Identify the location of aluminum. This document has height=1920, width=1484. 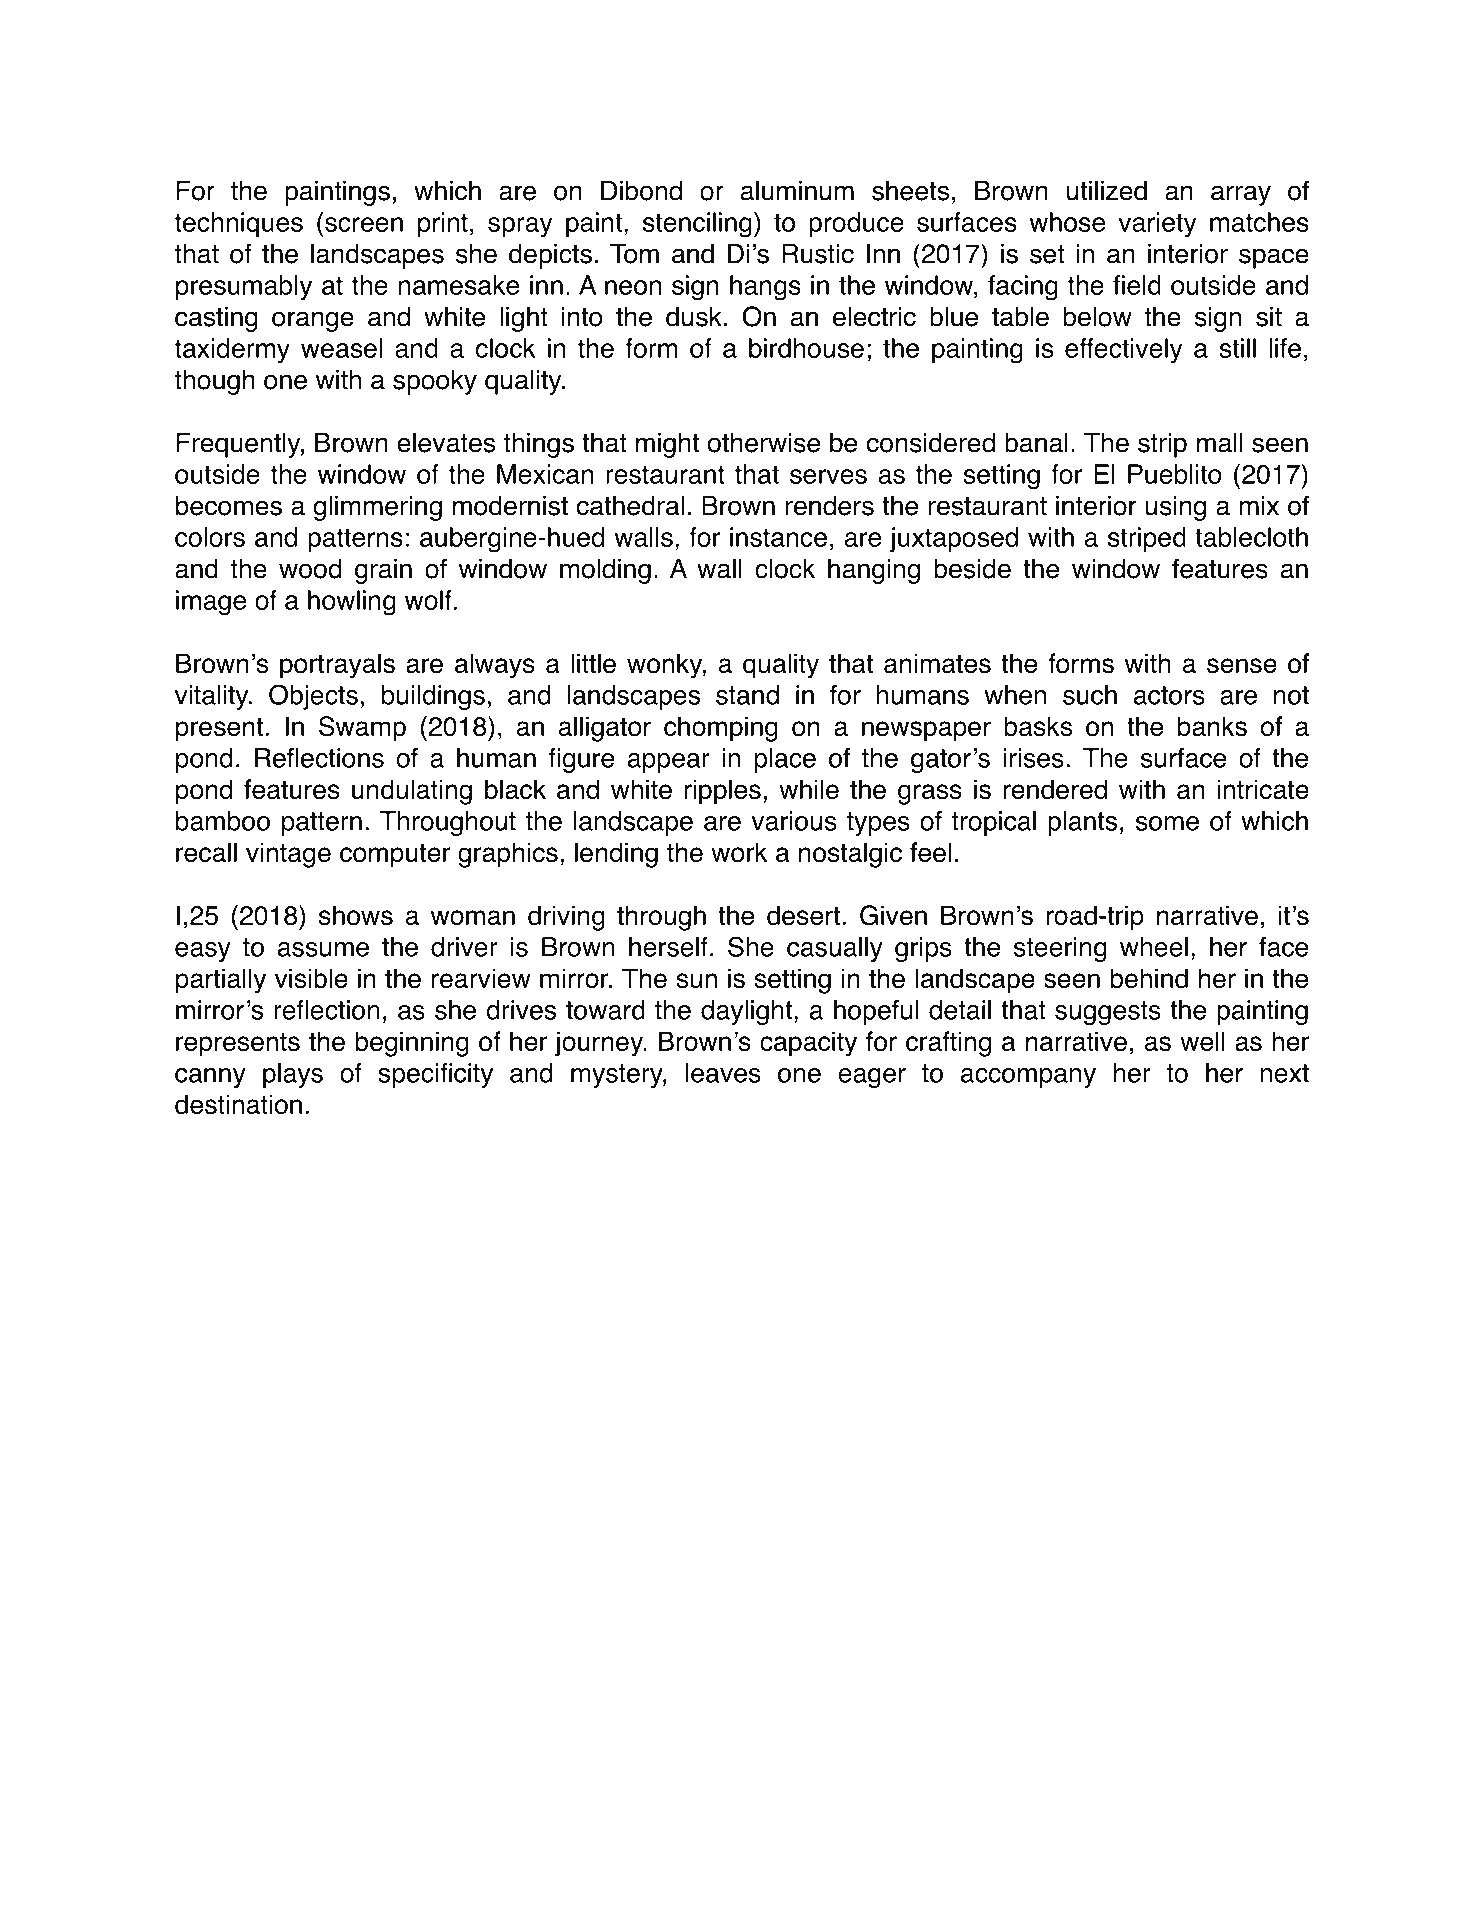
(797, 191).
